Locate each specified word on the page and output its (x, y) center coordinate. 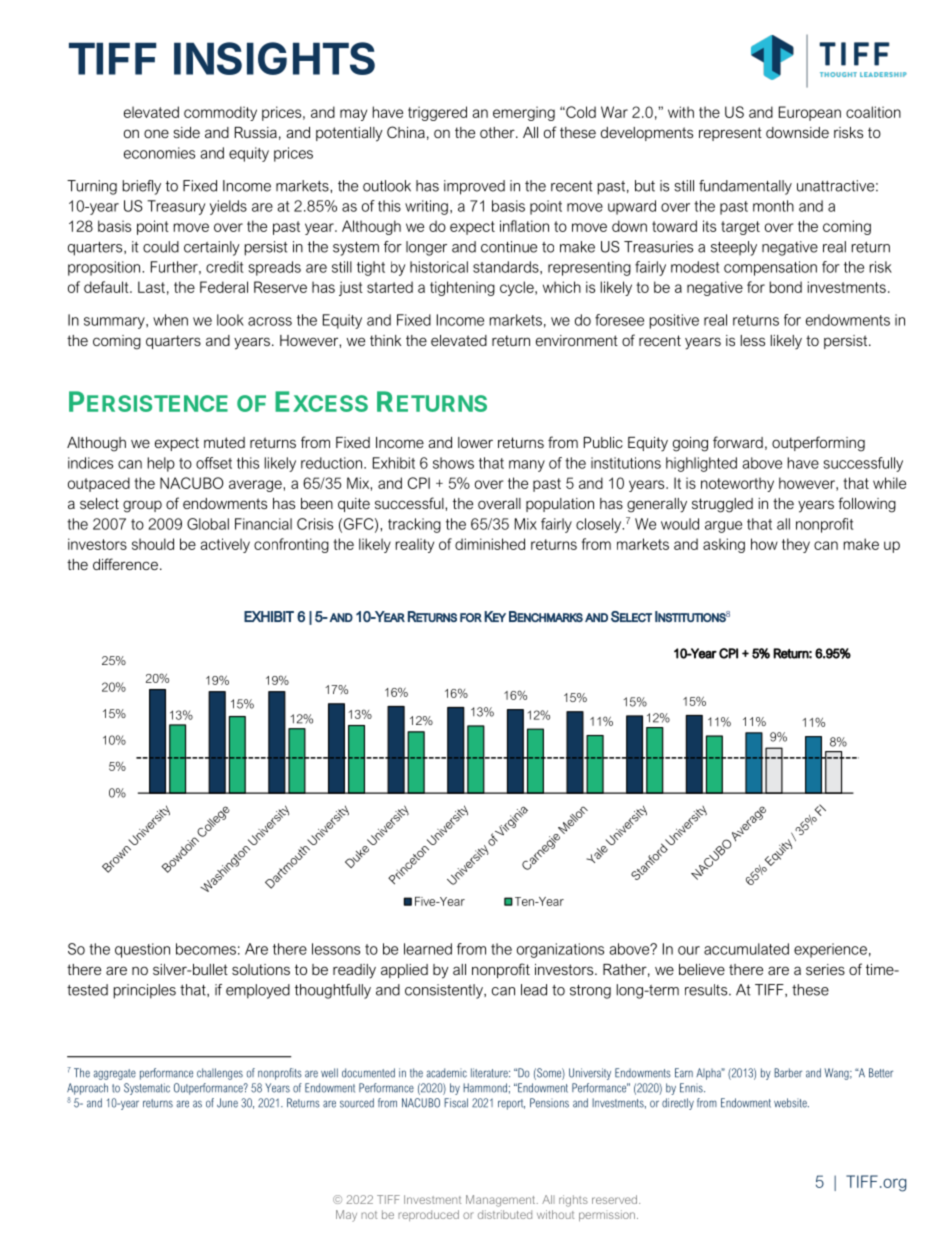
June (227, 1103)
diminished (490, 544)
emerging (524, 113)
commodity (220, 113)
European (810, 113)
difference (125, 564)
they (796, 545)
